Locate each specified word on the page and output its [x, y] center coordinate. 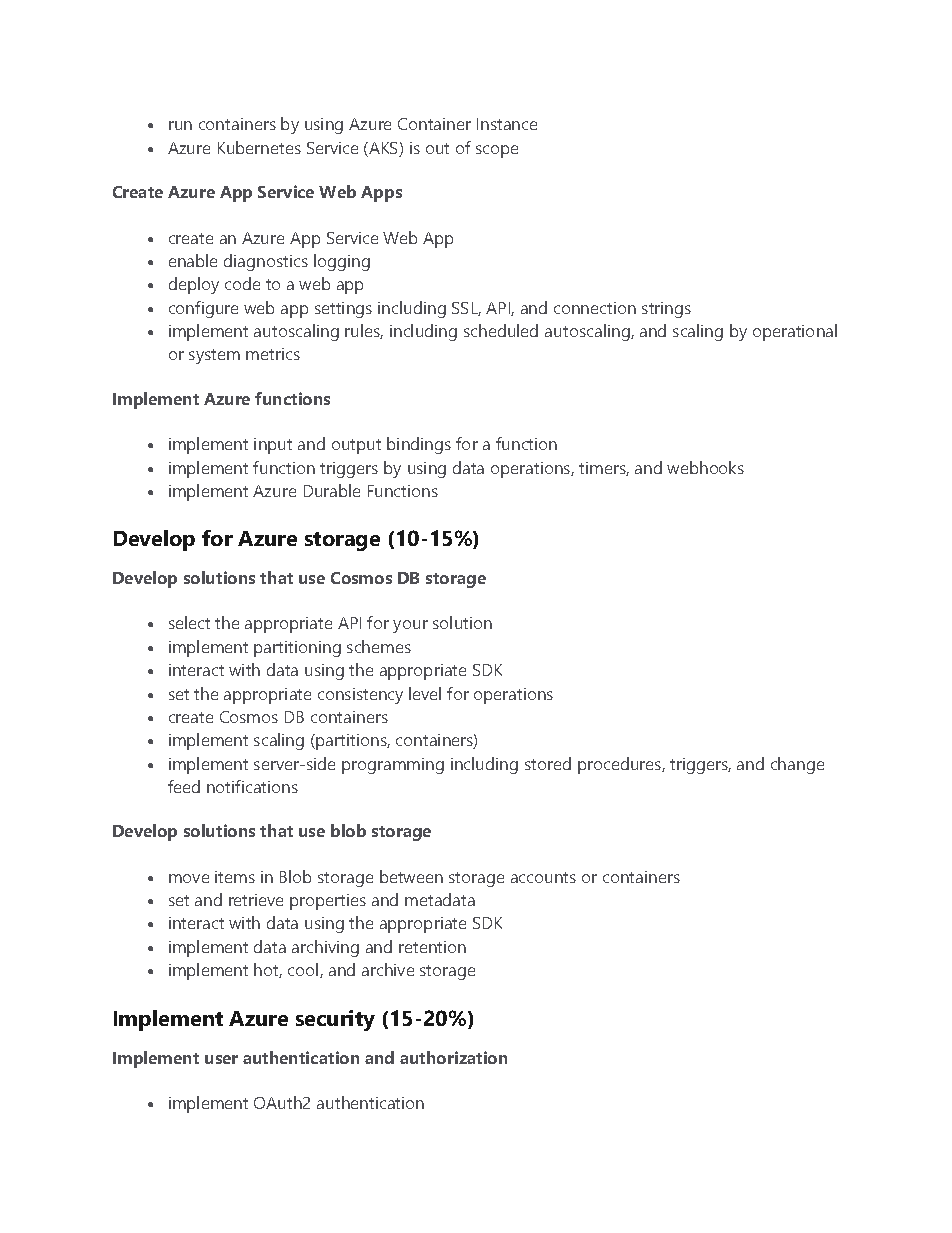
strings [666, 310]
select [189, 622]
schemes [379, 646]
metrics [273, 354]
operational [795, 332]
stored [548, 763]
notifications [252, 786]
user [221, 1059]
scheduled [501, 330]
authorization [453, 1057]
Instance [507, 124]
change [797, 765]
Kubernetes [259, 147]
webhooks [705, 467]
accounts [543, 877]
